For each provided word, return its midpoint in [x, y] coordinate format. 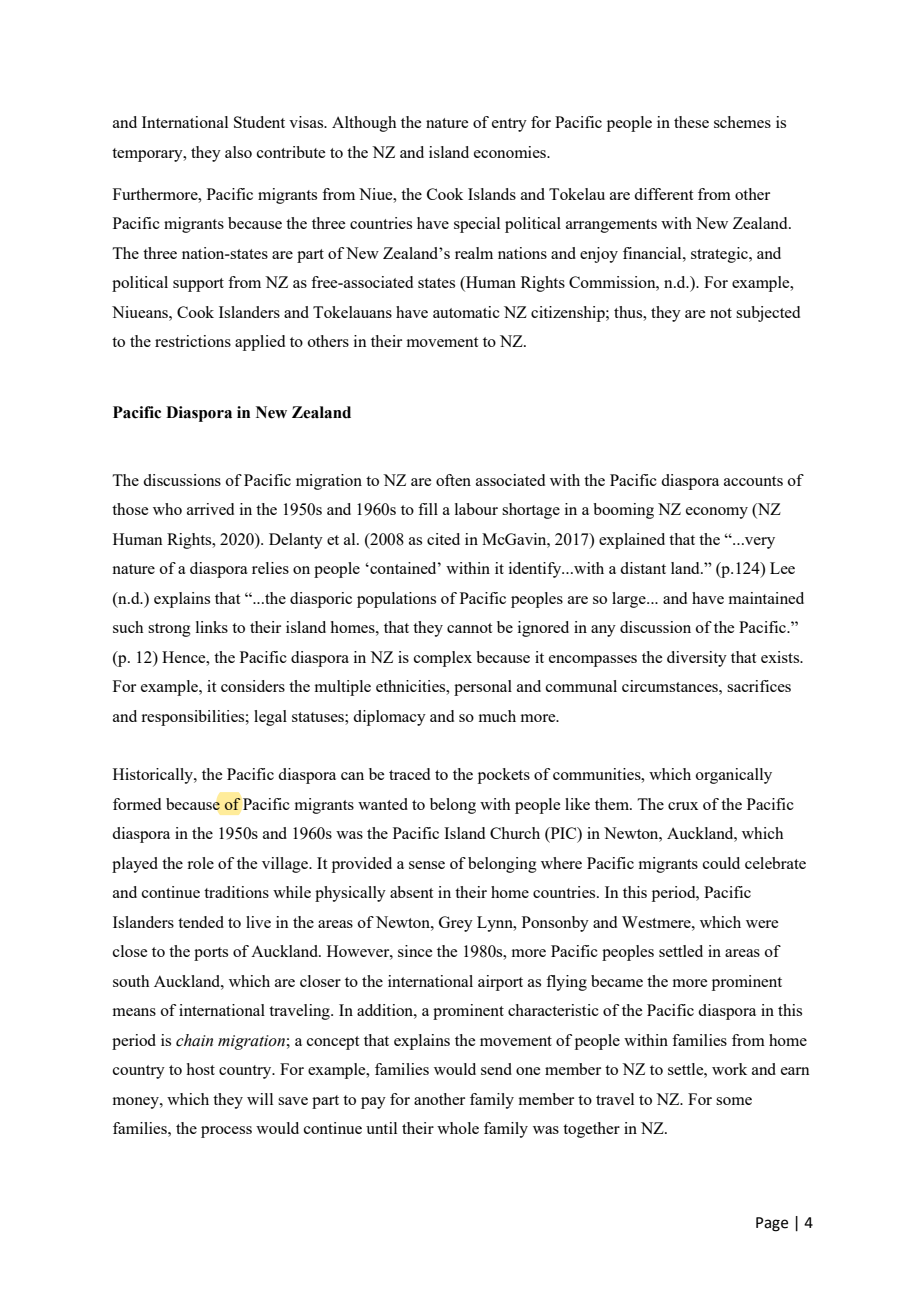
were [762, 924]
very [759, 543]
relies [270, 568]
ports [211, 954]
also [238, 152]
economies [511, 152]
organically [734, 776]
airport [500, 983]
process [226, 1132]
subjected [768, 314]
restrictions [193, 341]
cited [443, 539]
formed [137, 804]
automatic [466, 312]
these [691, 122]
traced [409, 774]
